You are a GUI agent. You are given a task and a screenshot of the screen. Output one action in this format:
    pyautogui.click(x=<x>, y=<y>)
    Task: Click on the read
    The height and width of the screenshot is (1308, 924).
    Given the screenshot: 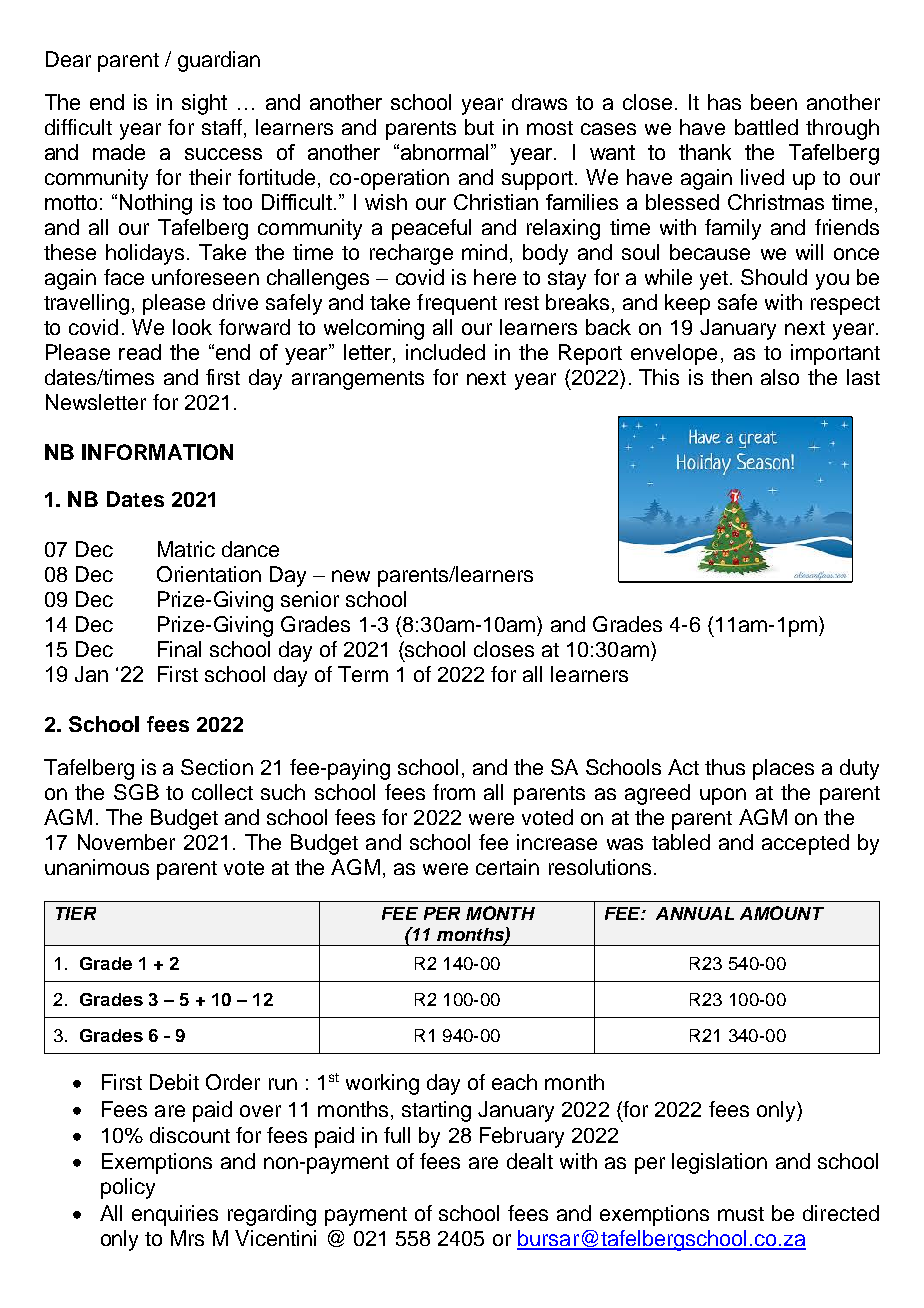 What is the action you would take?
    pyautogui.click(x=140, y=352)
